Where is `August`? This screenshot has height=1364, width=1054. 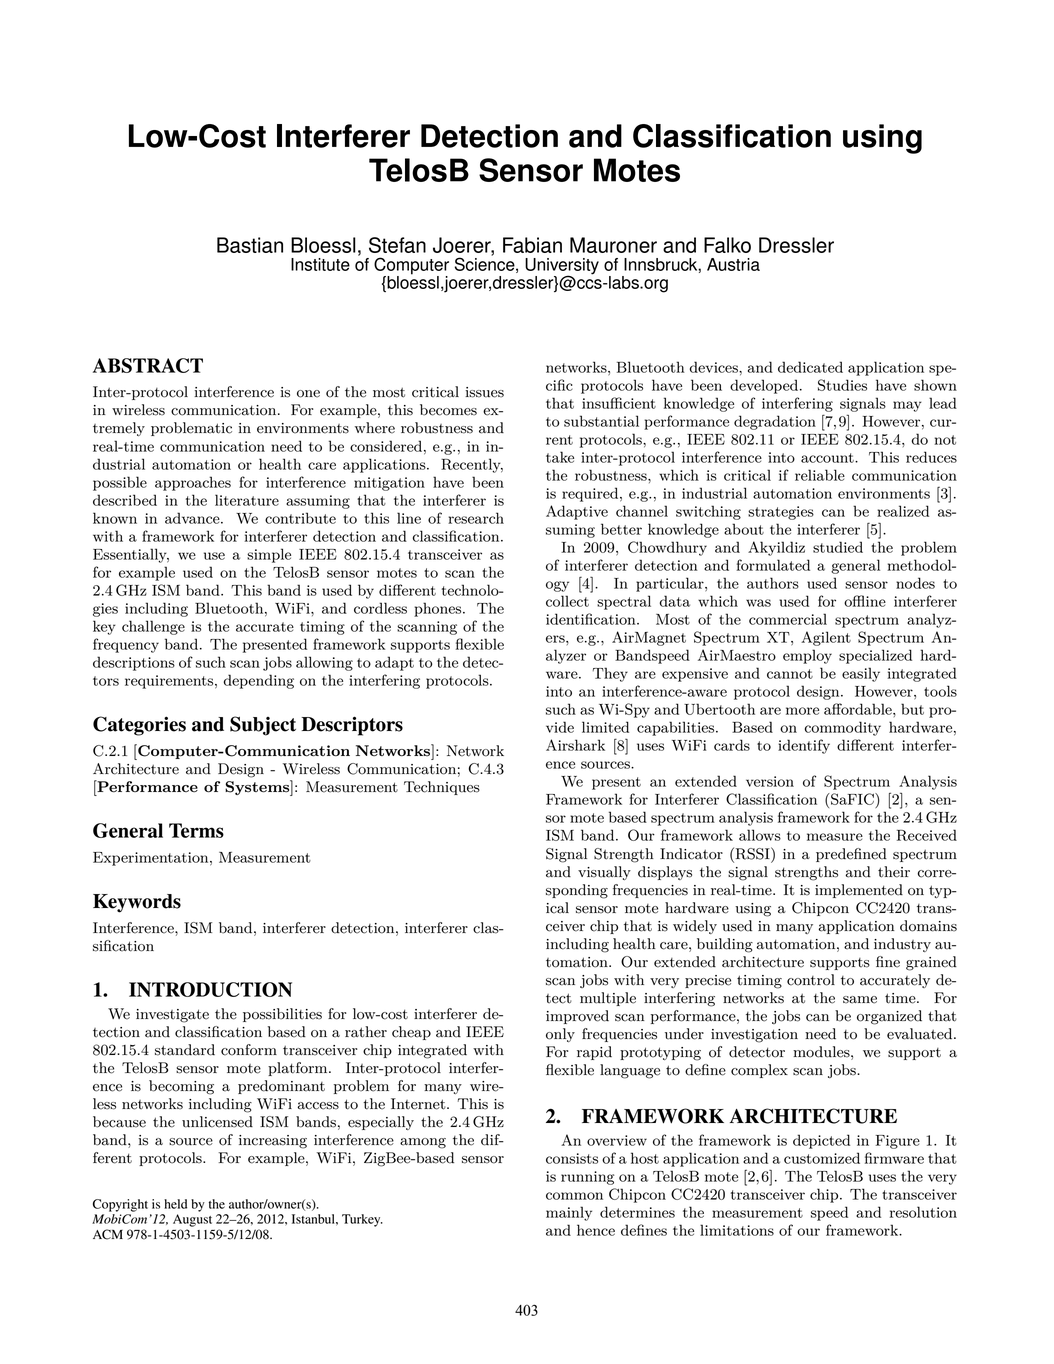
August is located at coordinates (192, 1220).
